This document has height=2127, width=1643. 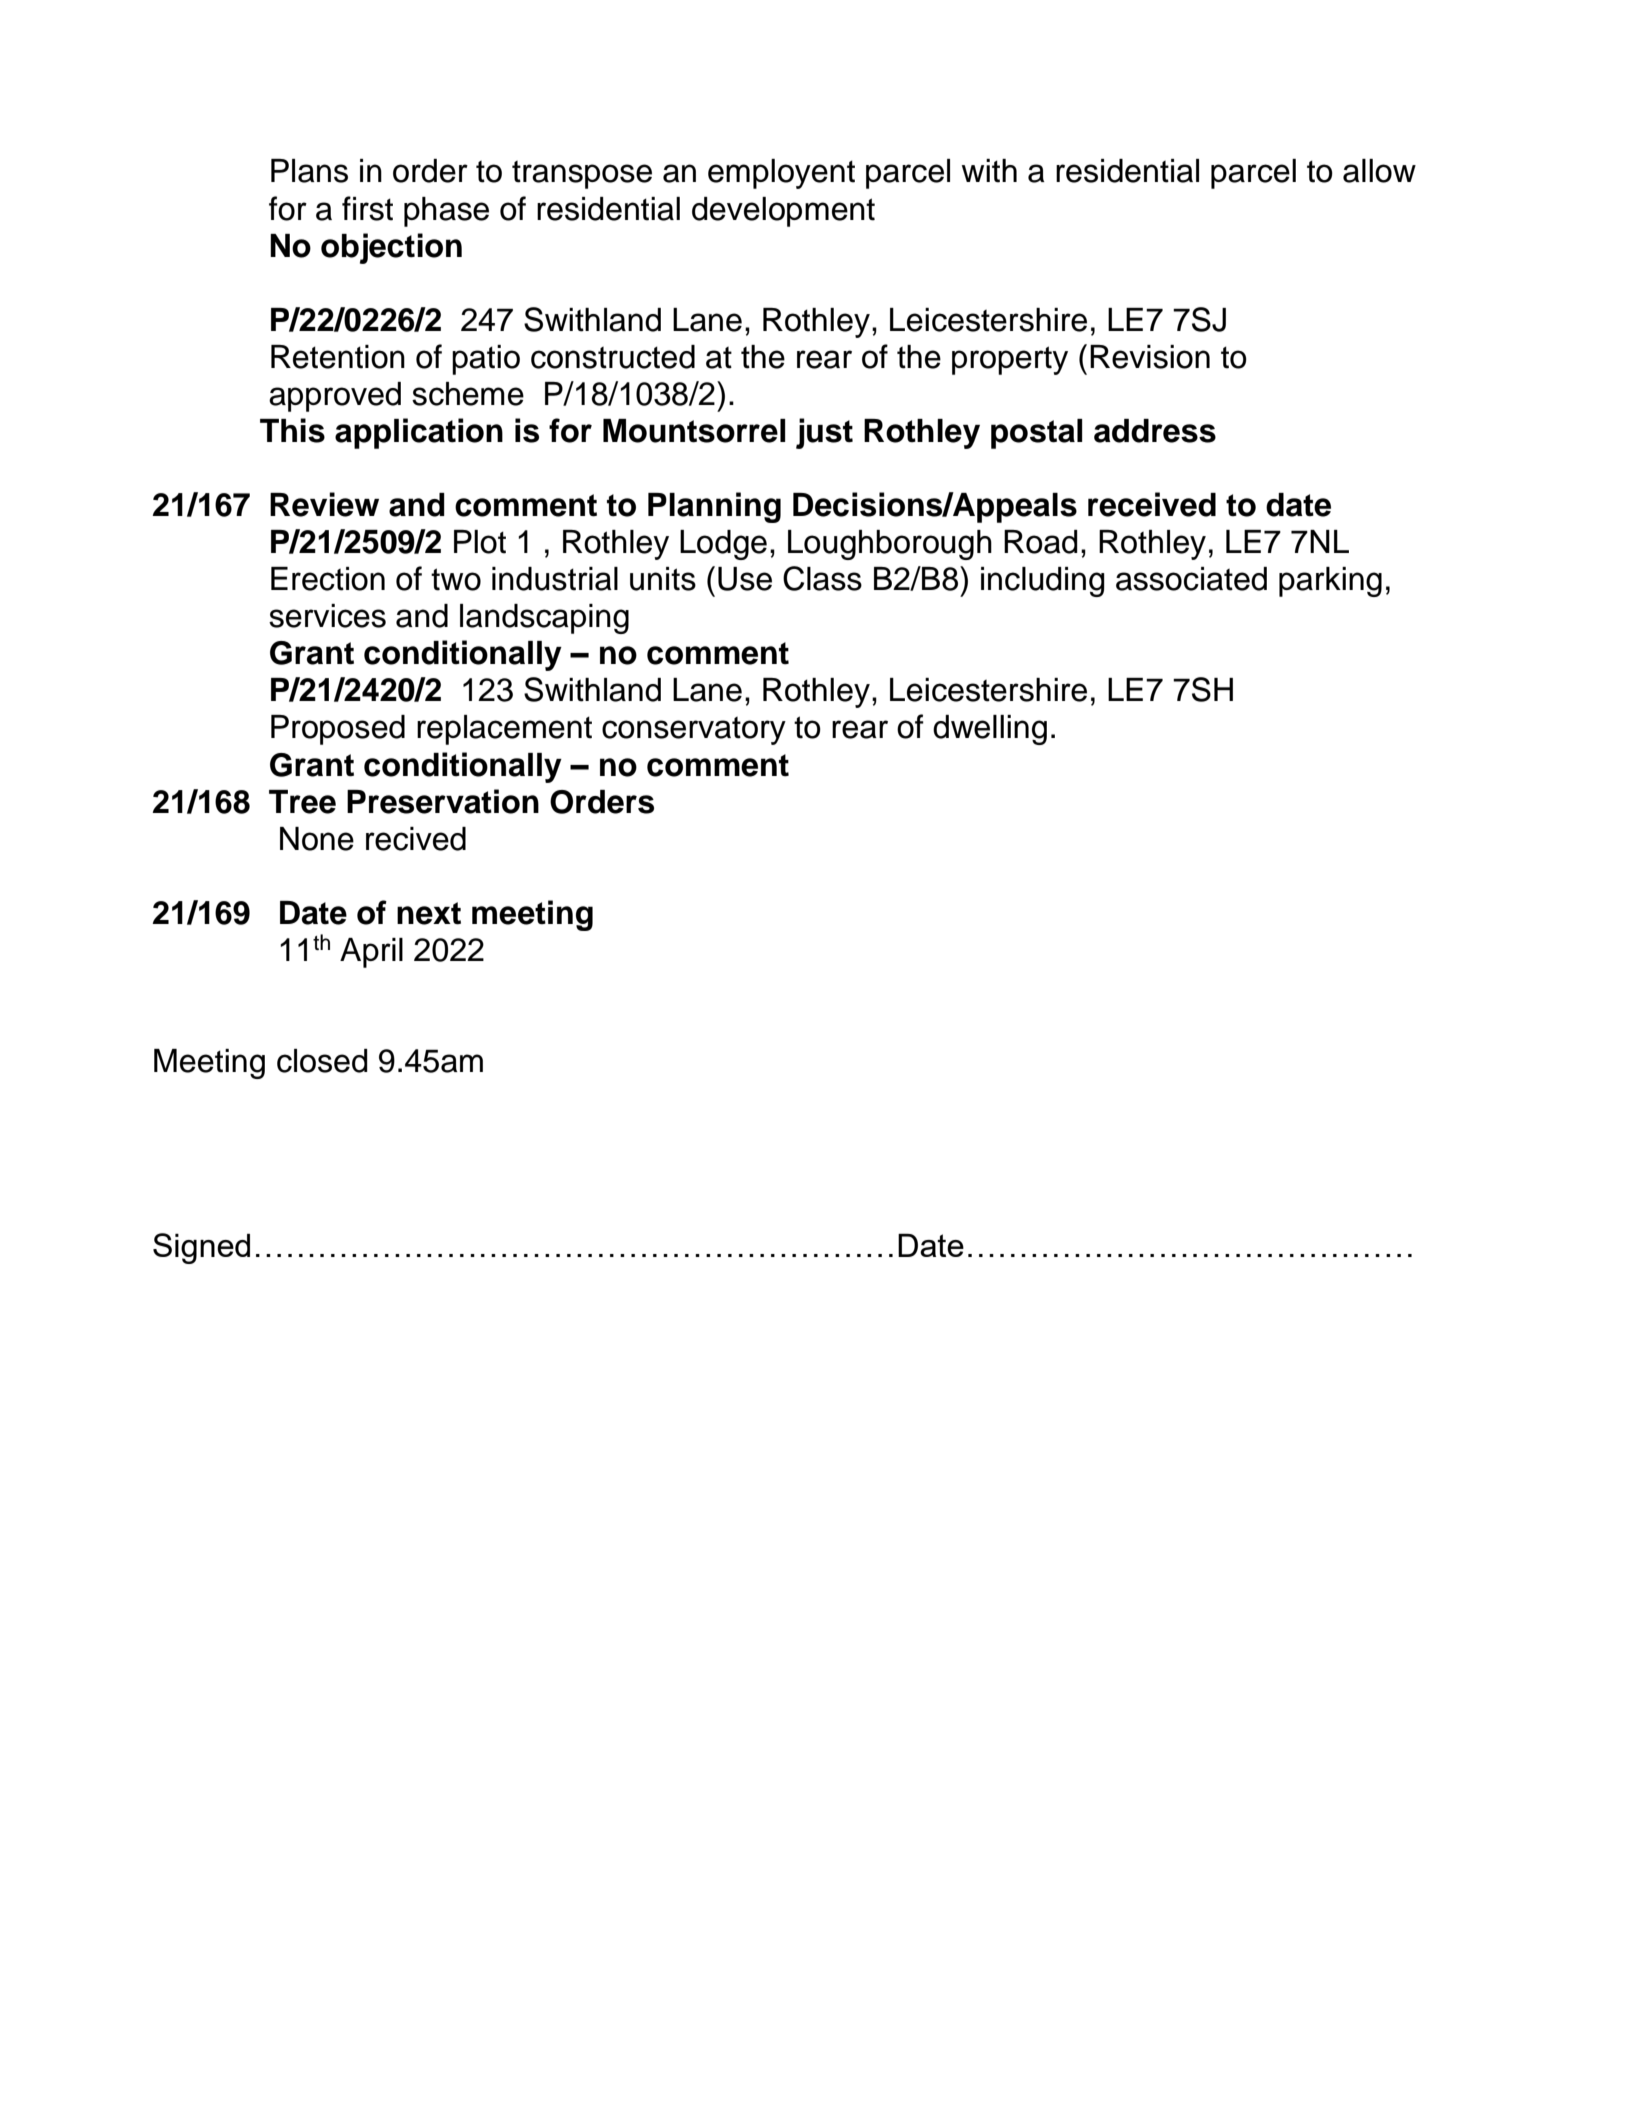 I want to click on dwelling, so click(x=990, y=730).
